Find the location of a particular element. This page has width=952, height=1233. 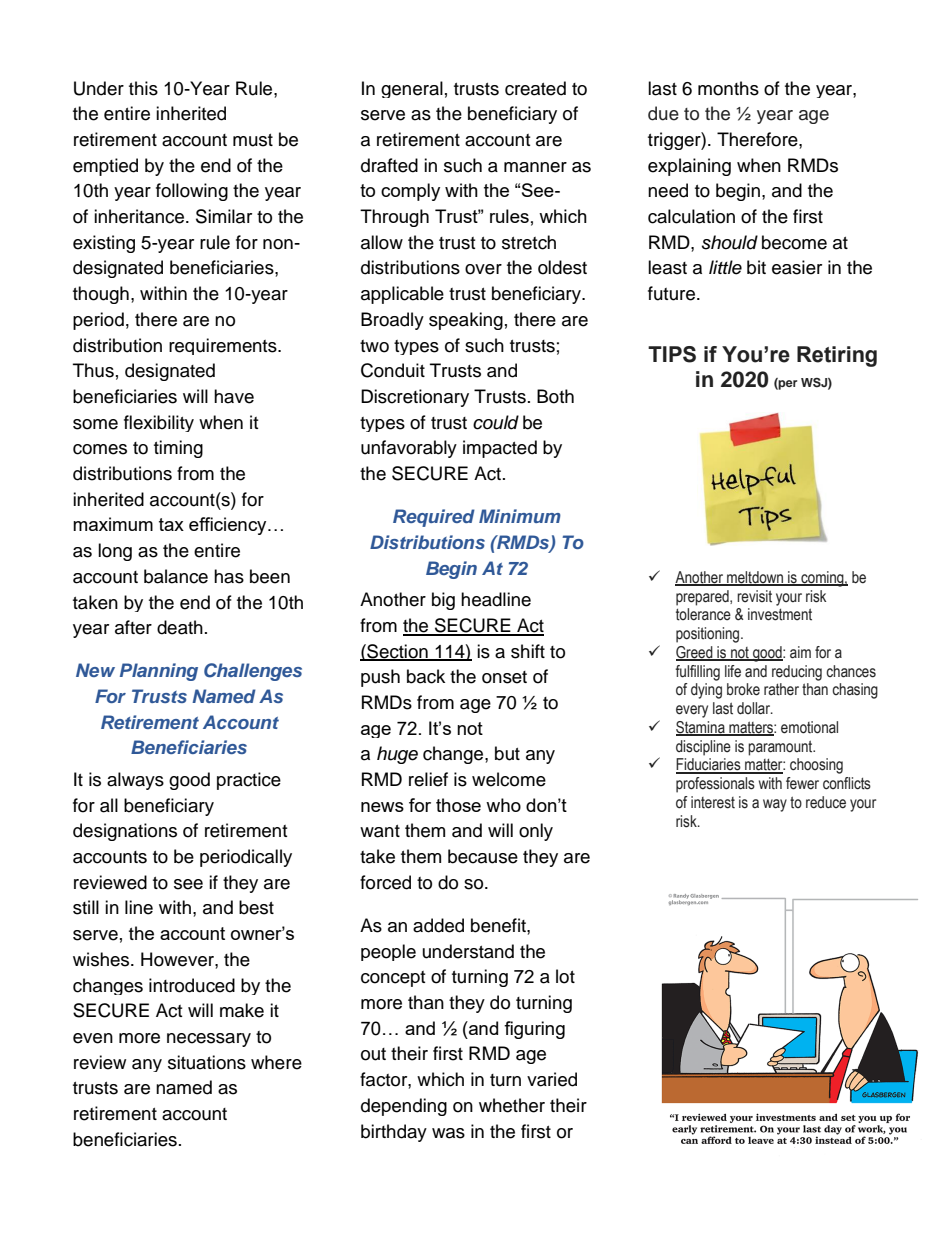

Required is located at coordinates (434, 518).
